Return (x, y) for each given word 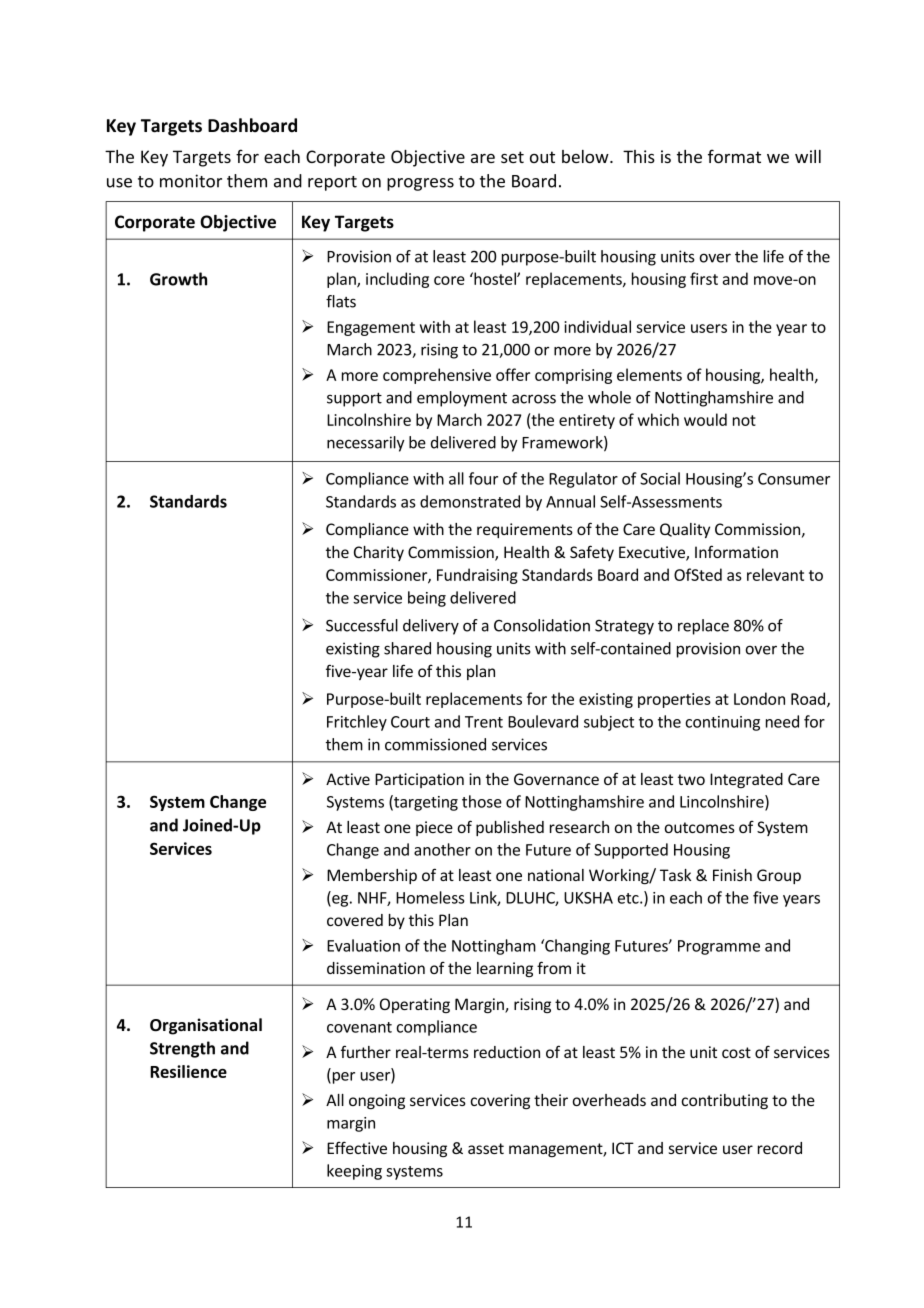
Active (348, 779)
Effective (357, 1147)
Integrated (746, 780)
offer (513, 374)
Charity (379, 553)
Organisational (206, 1026)
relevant (775, 574)
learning (505, 969)
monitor (191, 181)
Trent (484, 722)
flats (341, 301)
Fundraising (477, 576)
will (808, 156)
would (705, 419)
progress (420, 184)
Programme (719, 947)
